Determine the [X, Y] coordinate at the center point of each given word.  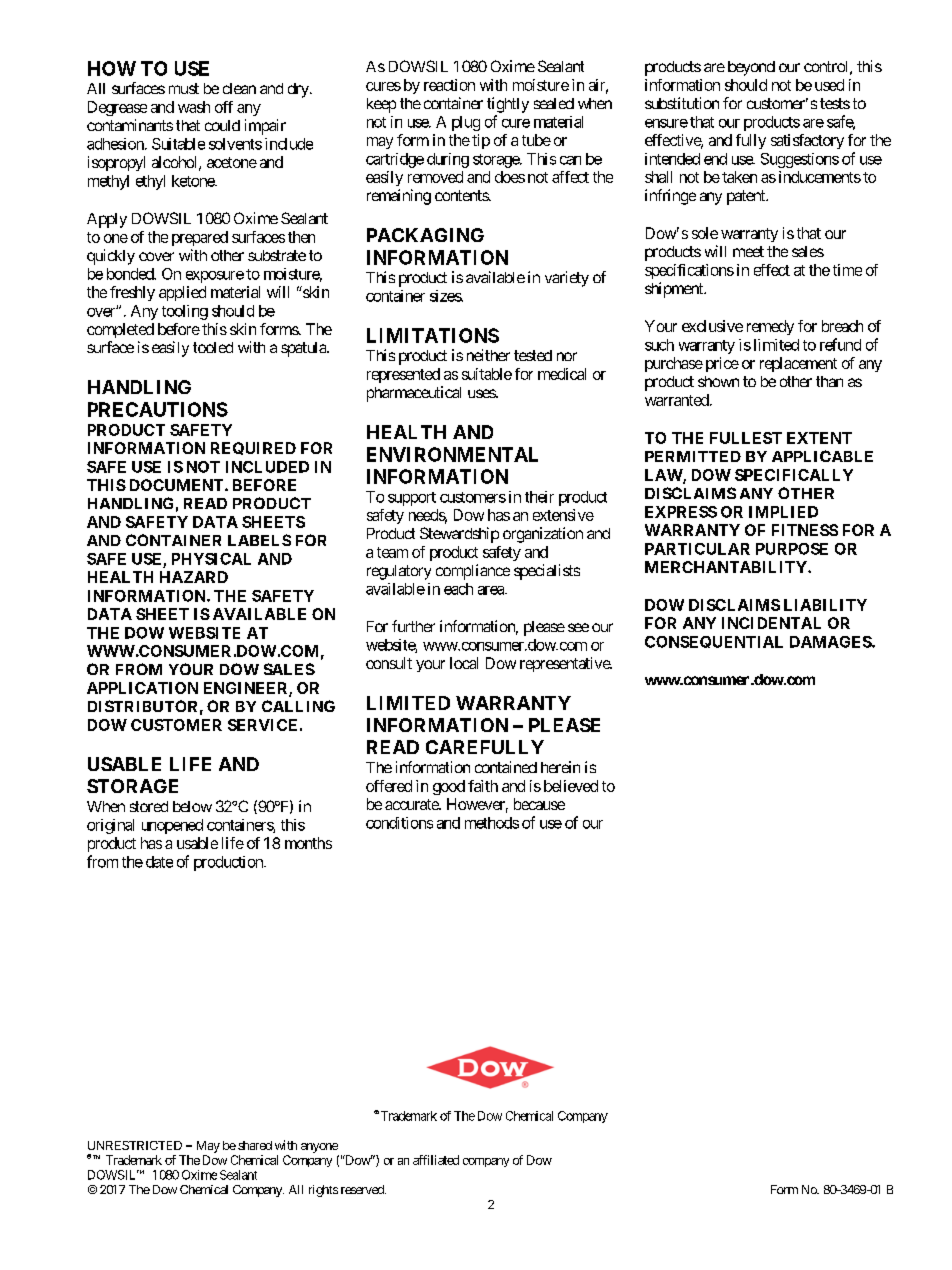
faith [483, 786]
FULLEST [746, 438]
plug [466, 123]
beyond [751, 68]
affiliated [436, 1160]
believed [571, 786]
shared [255, 1145]
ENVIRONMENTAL [452, 454]
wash [194, 107]
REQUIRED [253, 448]
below [192, 806]
